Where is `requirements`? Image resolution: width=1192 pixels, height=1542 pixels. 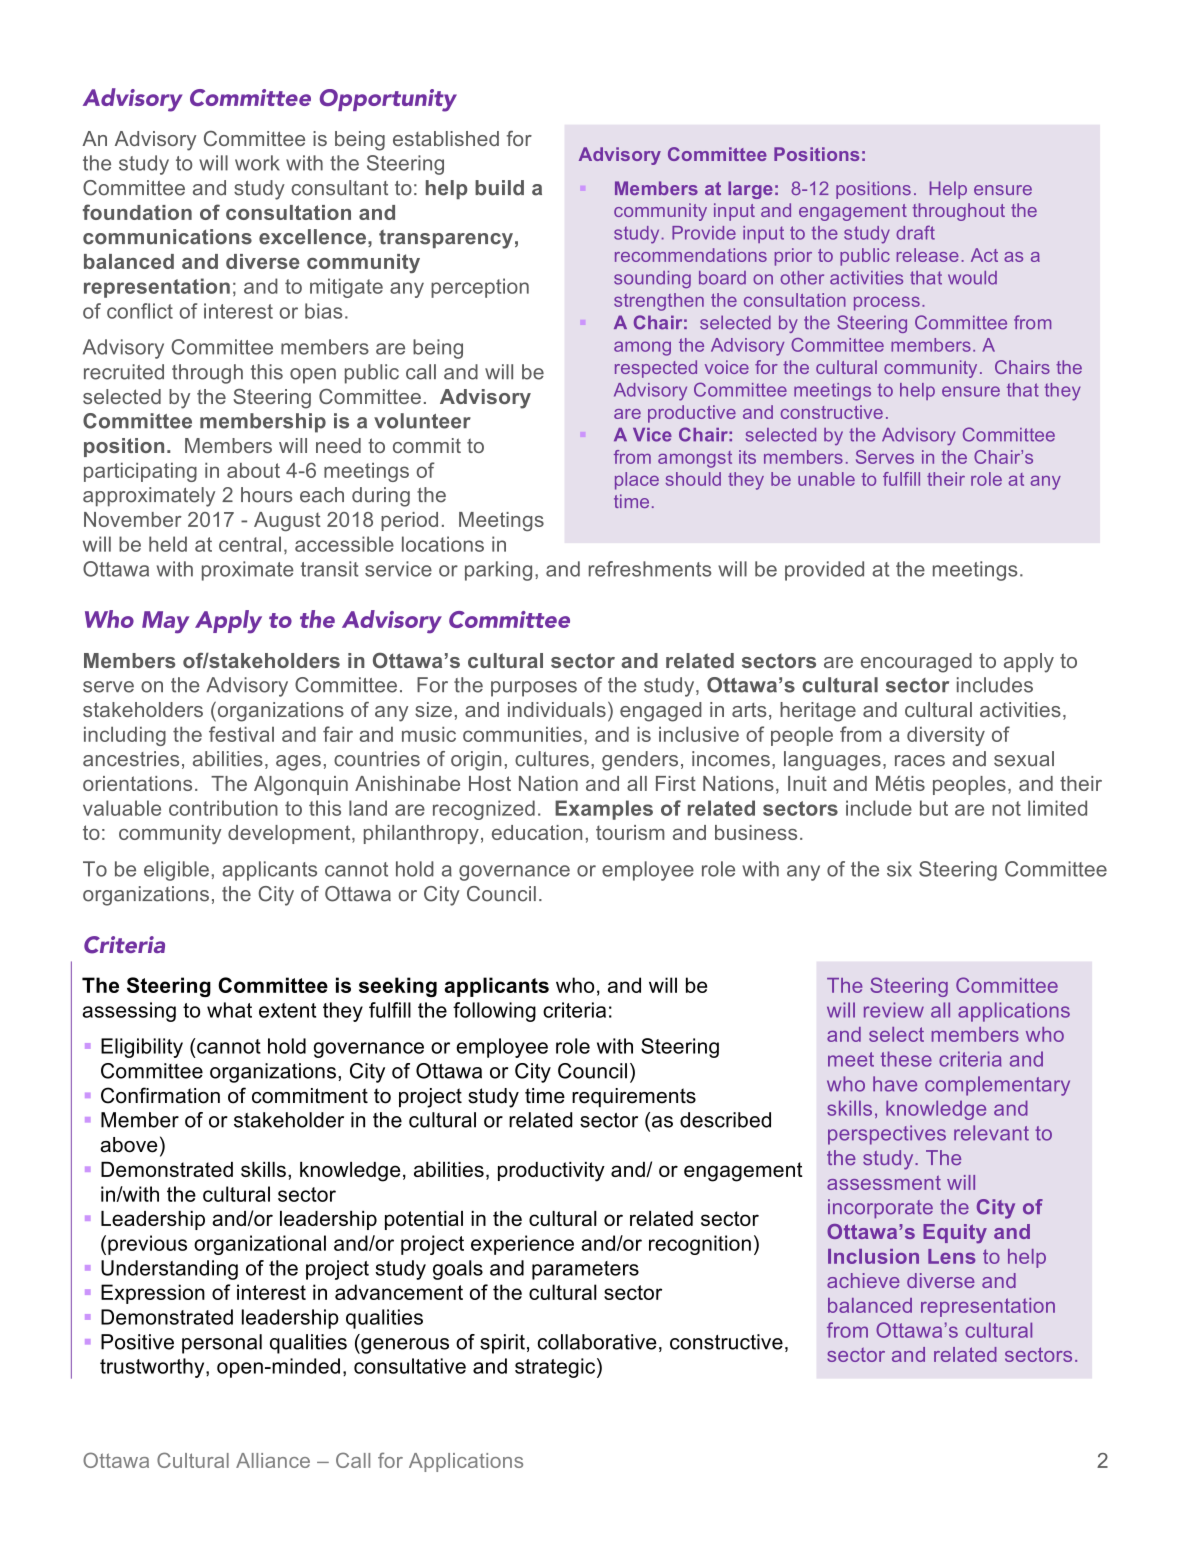
requirements is located at coordinates (634, 1097).
